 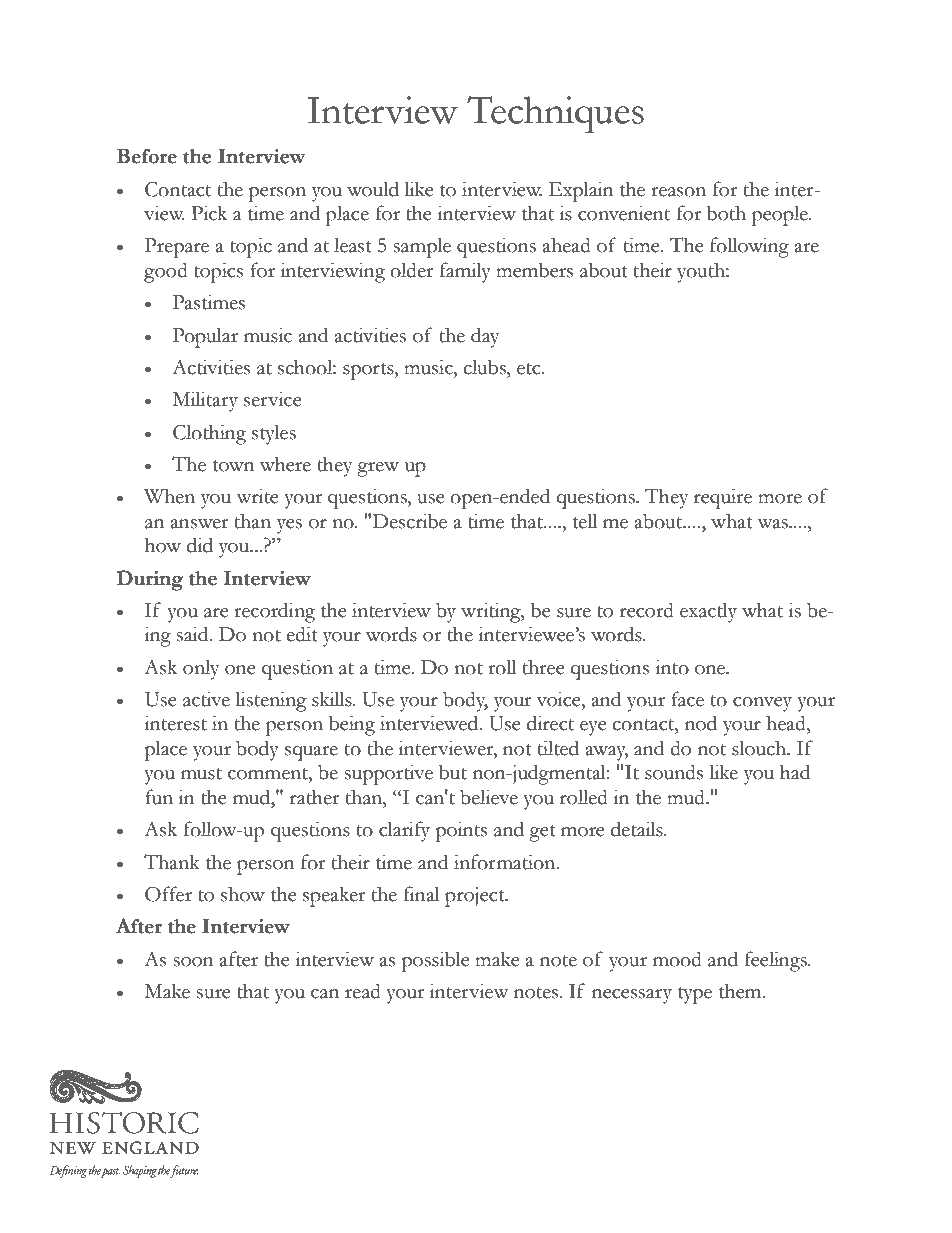 What do you see at coordinates (209, 434) in the document?
I see `Clothing` at bounding box center [209, 434].
